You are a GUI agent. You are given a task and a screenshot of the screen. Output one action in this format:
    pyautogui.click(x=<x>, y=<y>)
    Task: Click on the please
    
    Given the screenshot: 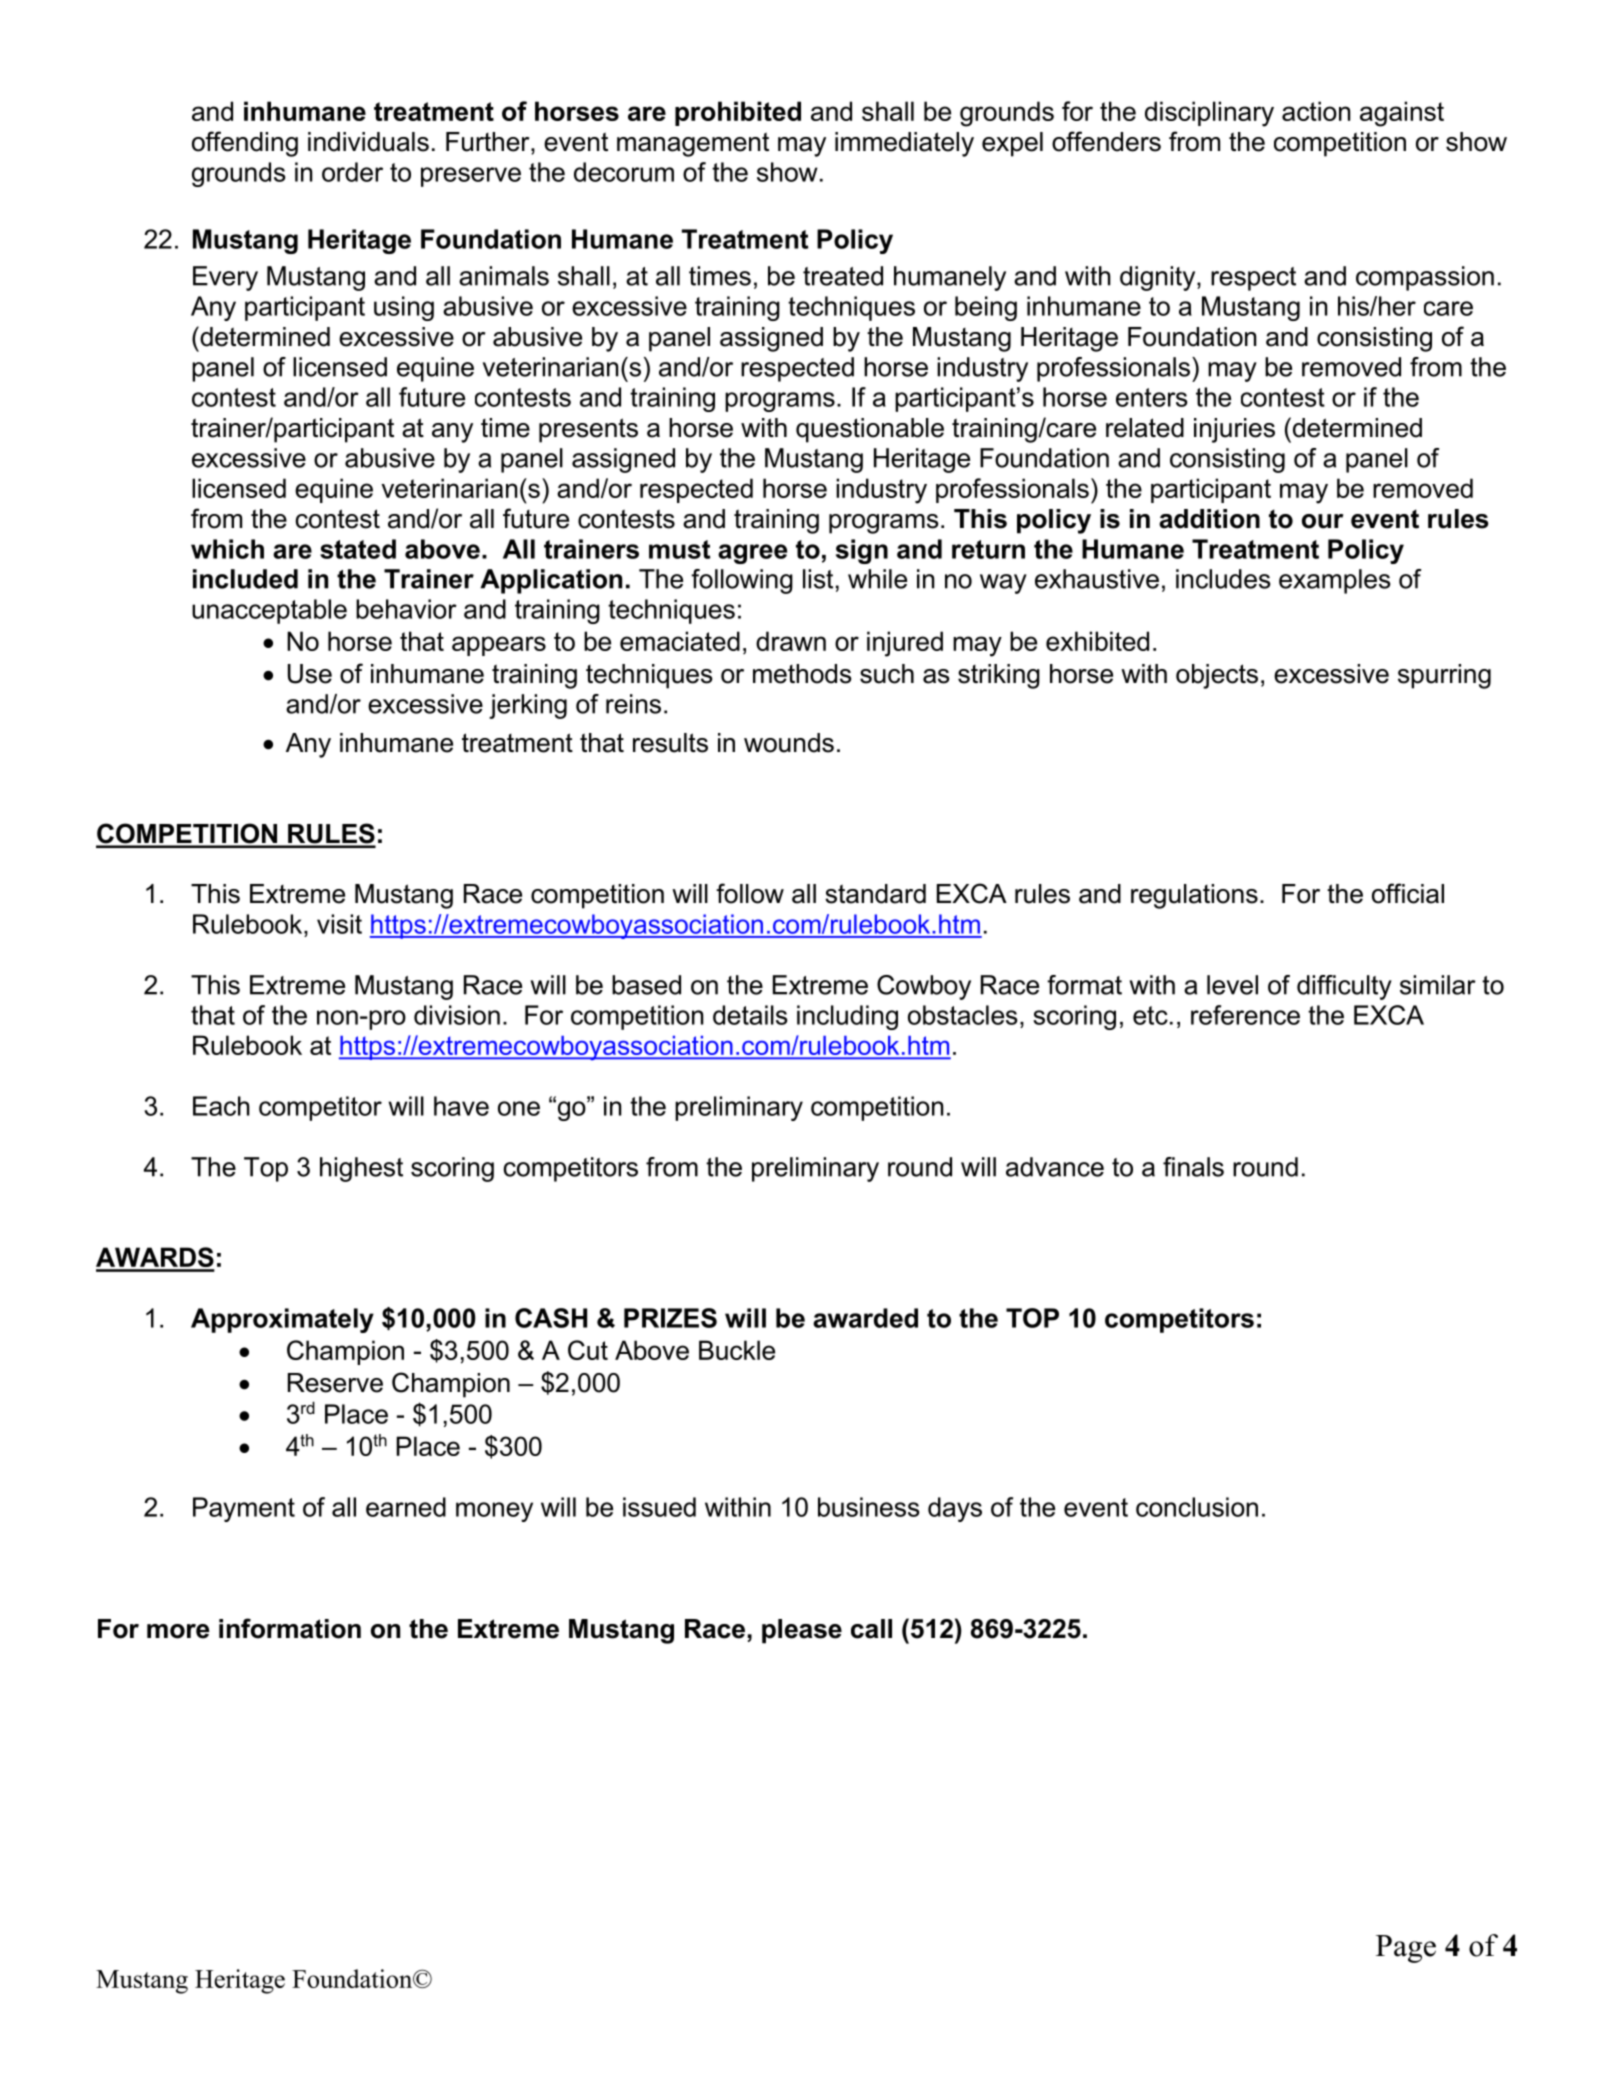 What is the action you would take?
    pyautogui.click(x=802, y=1631)
